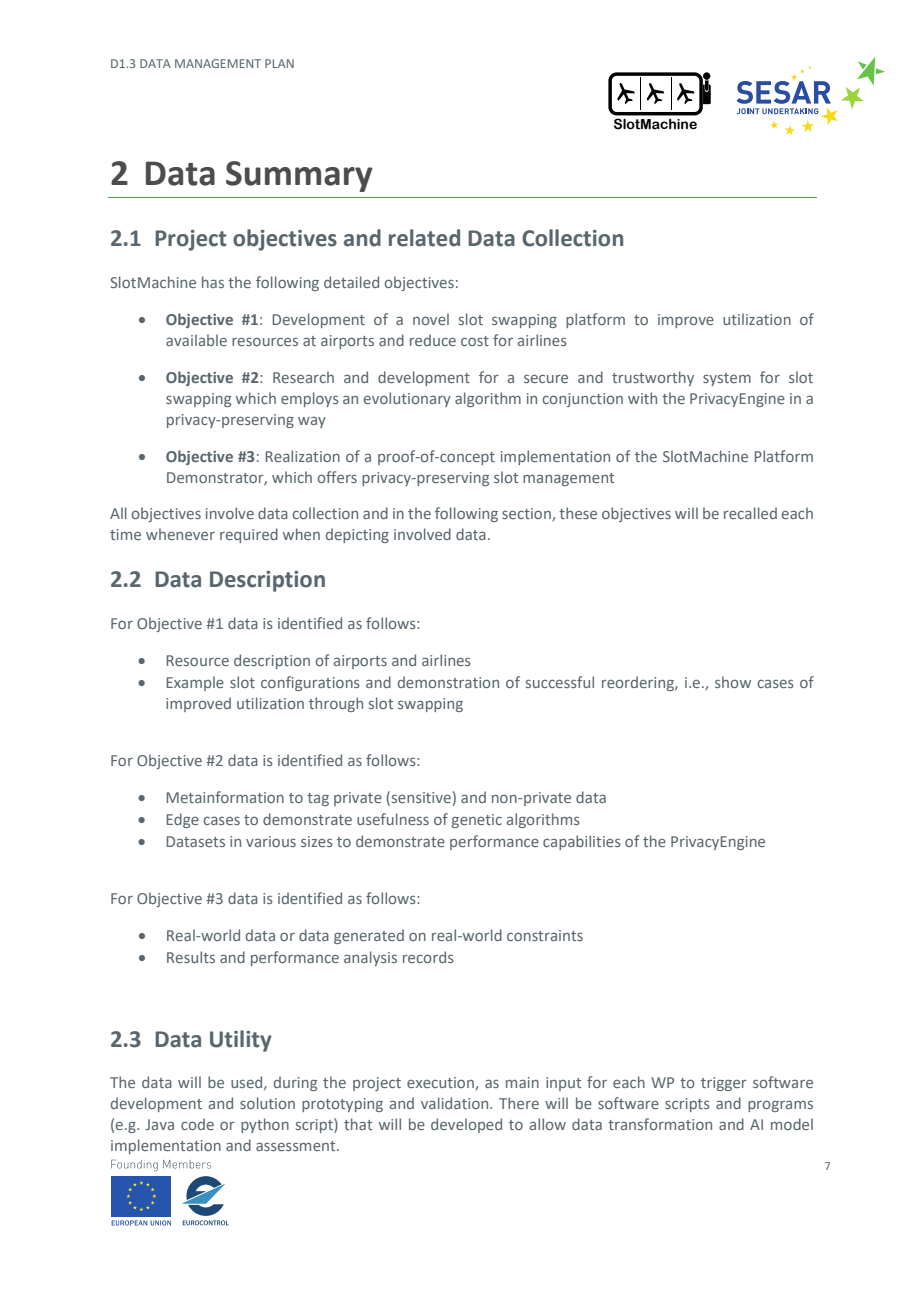 The height and width of the screenshot is (1308, 924). What do you see at coordinates (477, 821) in the screenshot?
I see `genetic` at bounding box center [477, 821].
